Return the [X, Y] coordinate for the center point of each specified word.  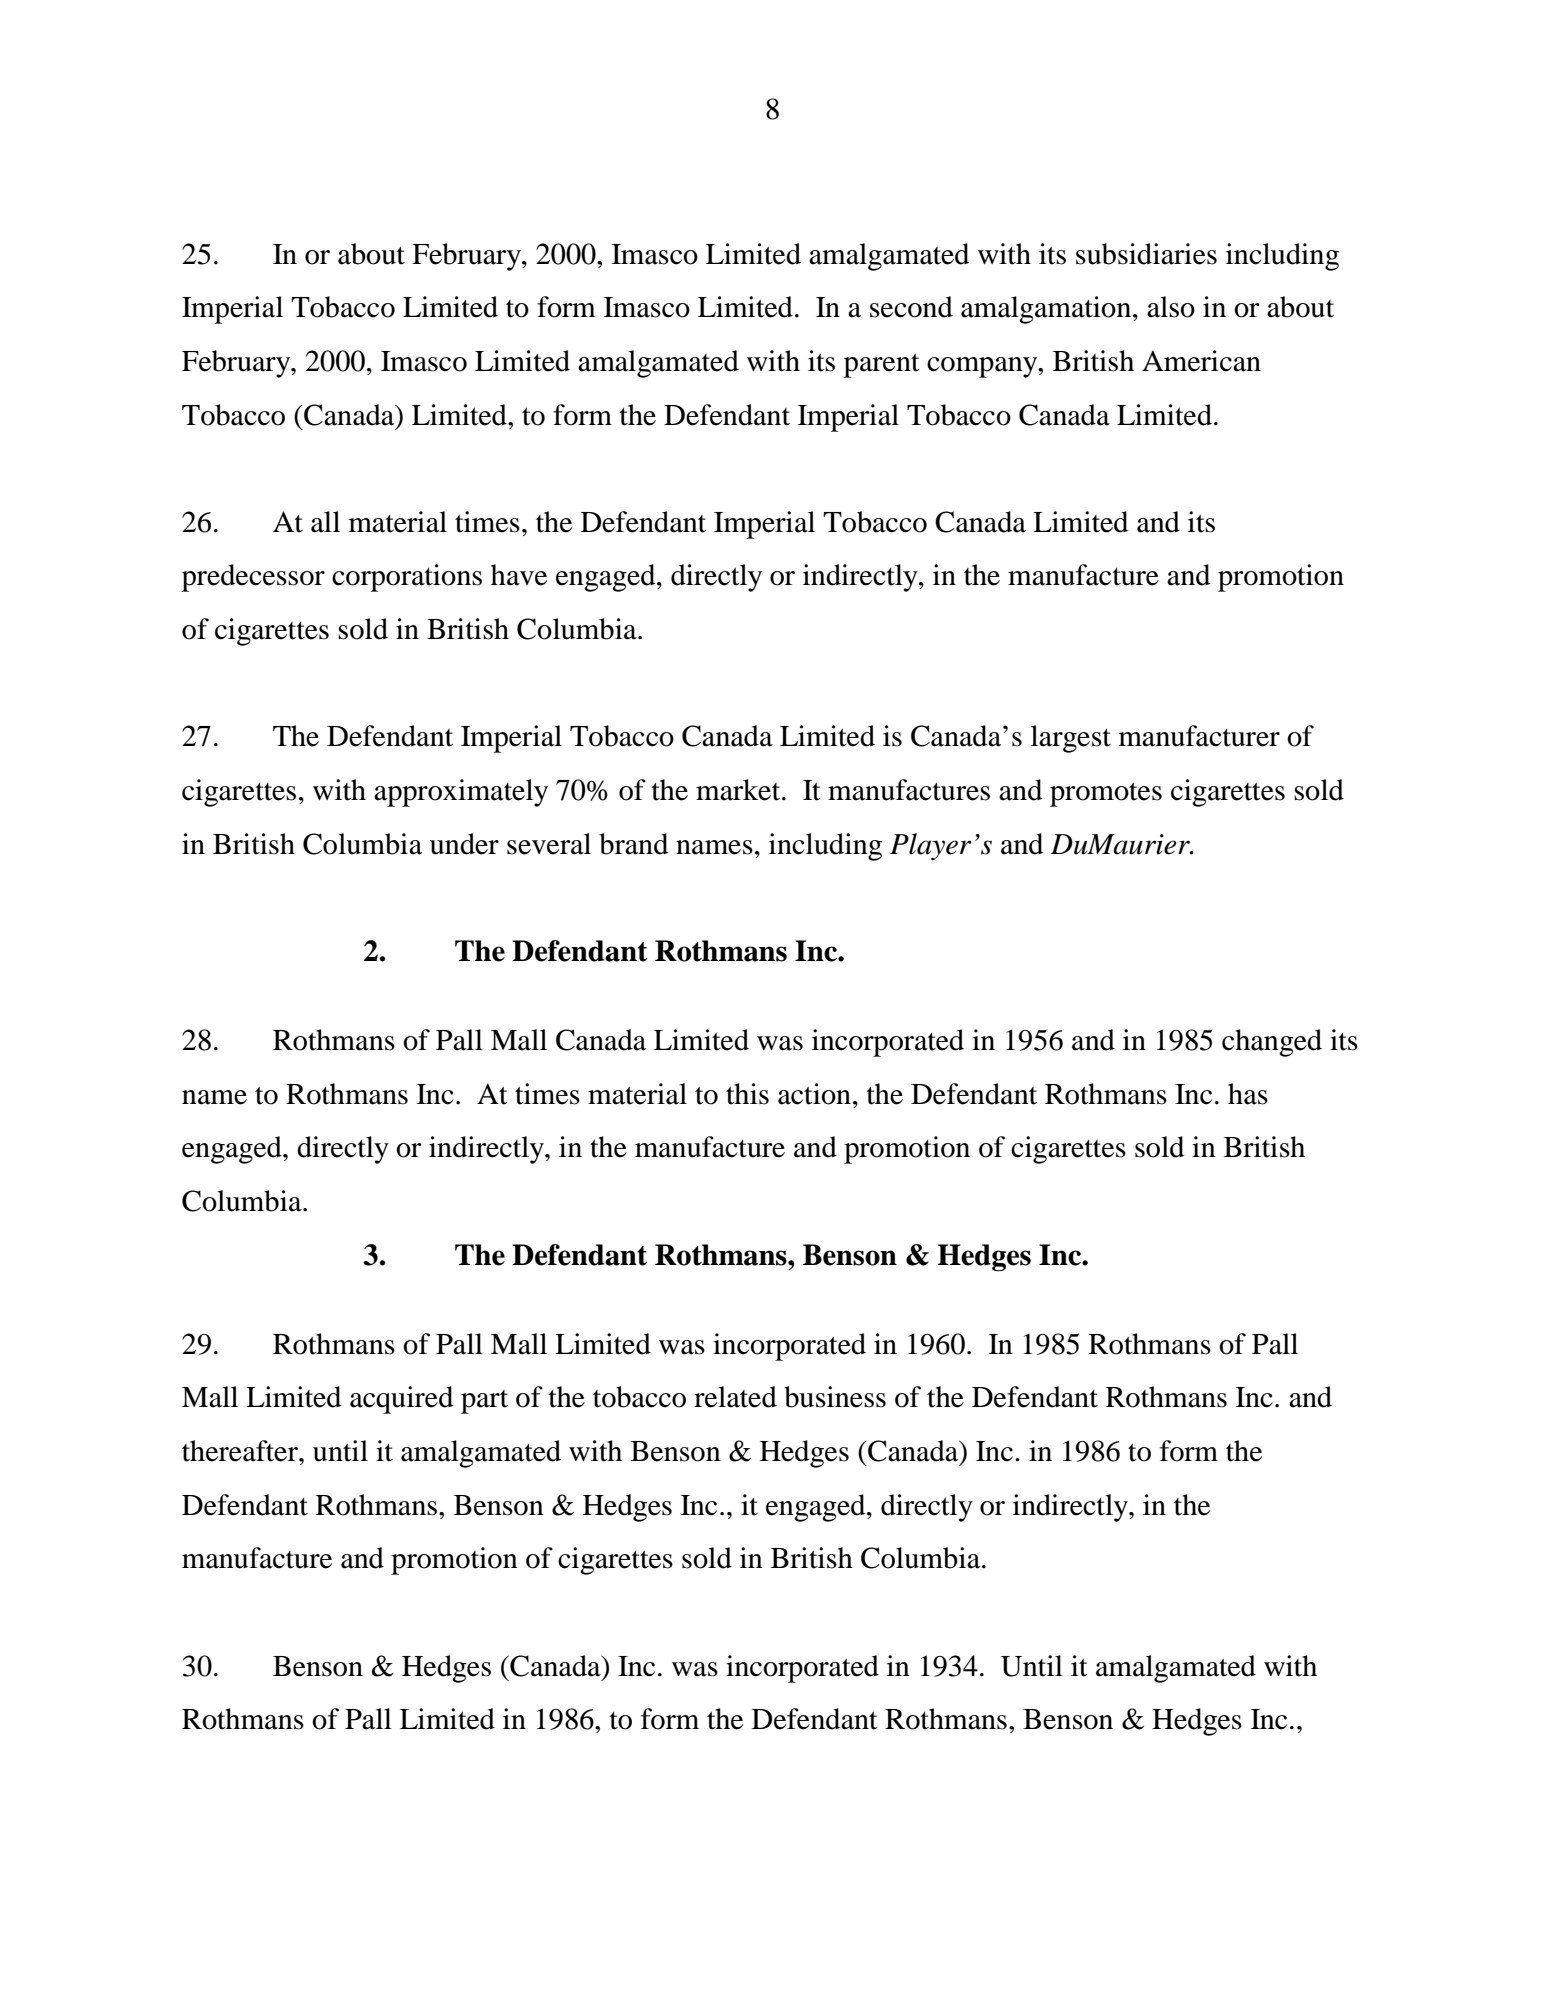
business [835, 1397]
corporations [407, 578]
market [739, 790]
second [911, 307]
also [1171, 307]
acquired [401, 1400]
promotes [1106, 794]
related [735, 1397]
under [464, 844]
